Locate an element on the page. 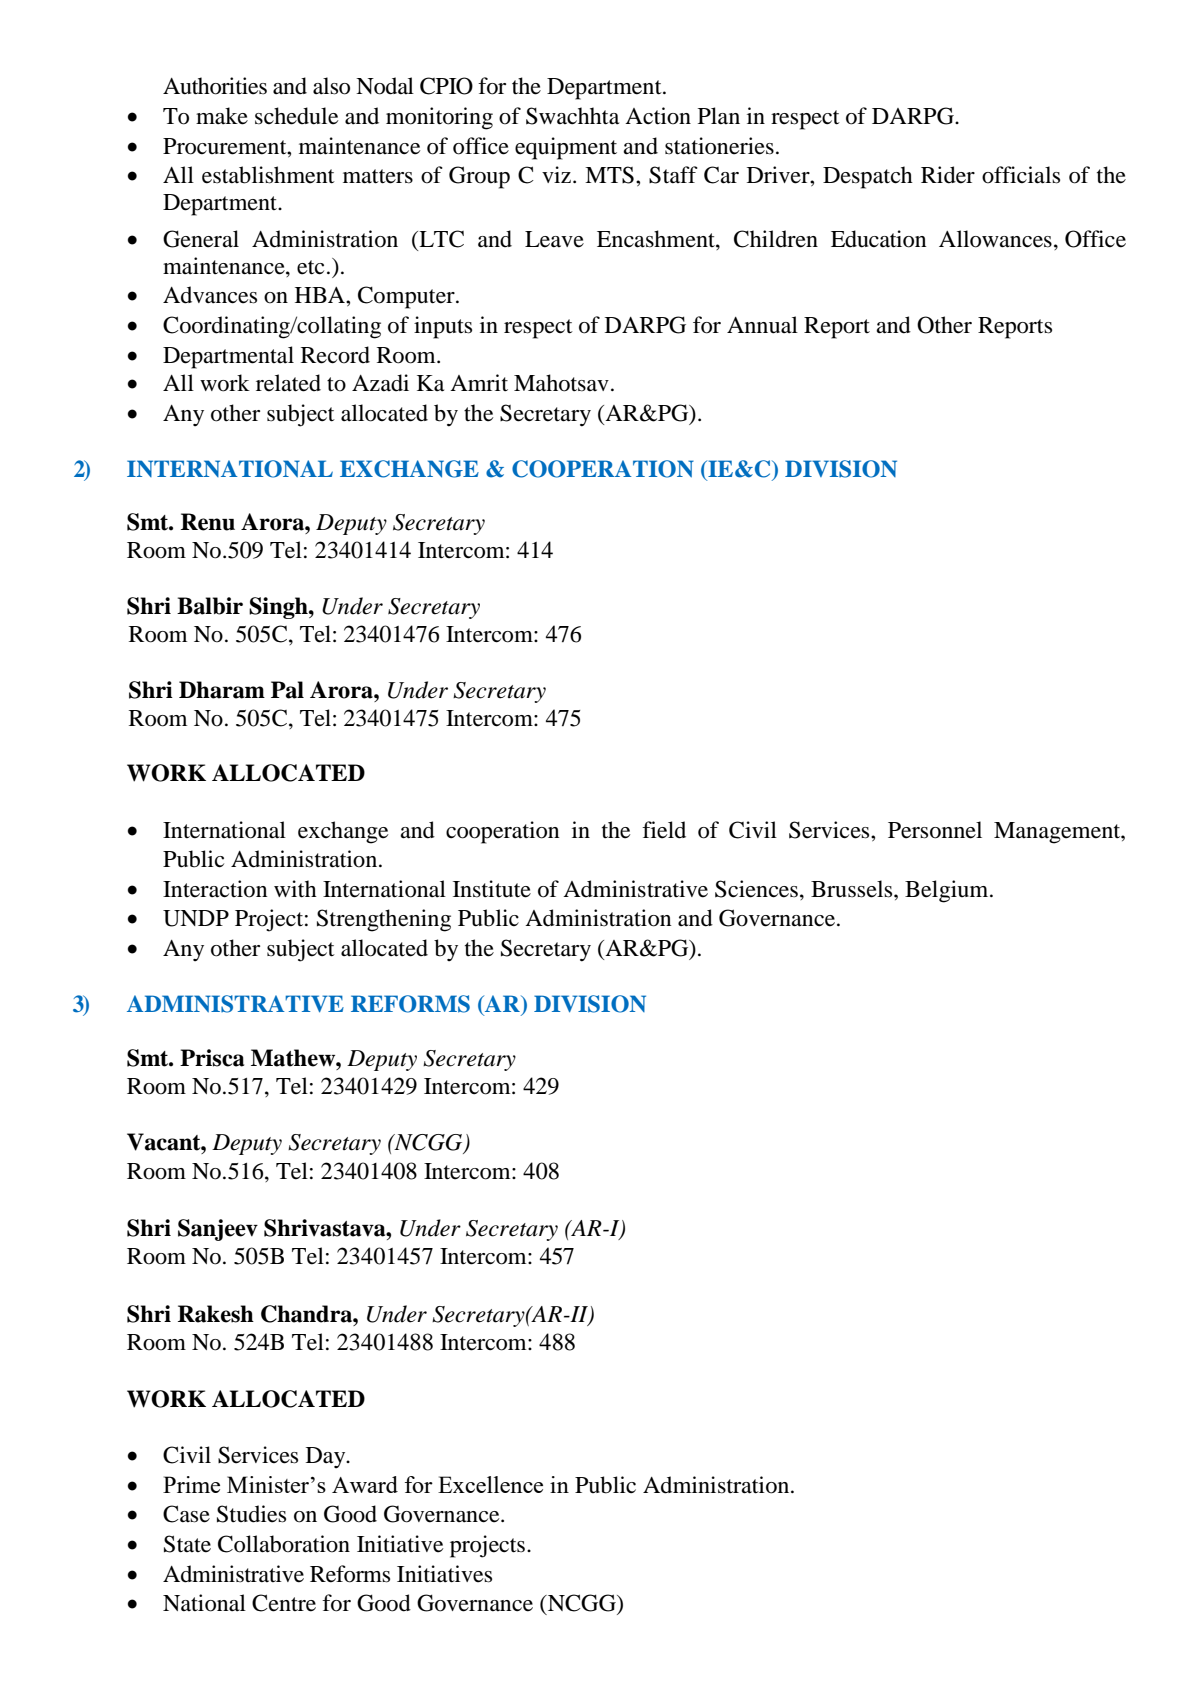 The height and width of the document is (1696, 1199). field is located at coordinates (664, 830).
